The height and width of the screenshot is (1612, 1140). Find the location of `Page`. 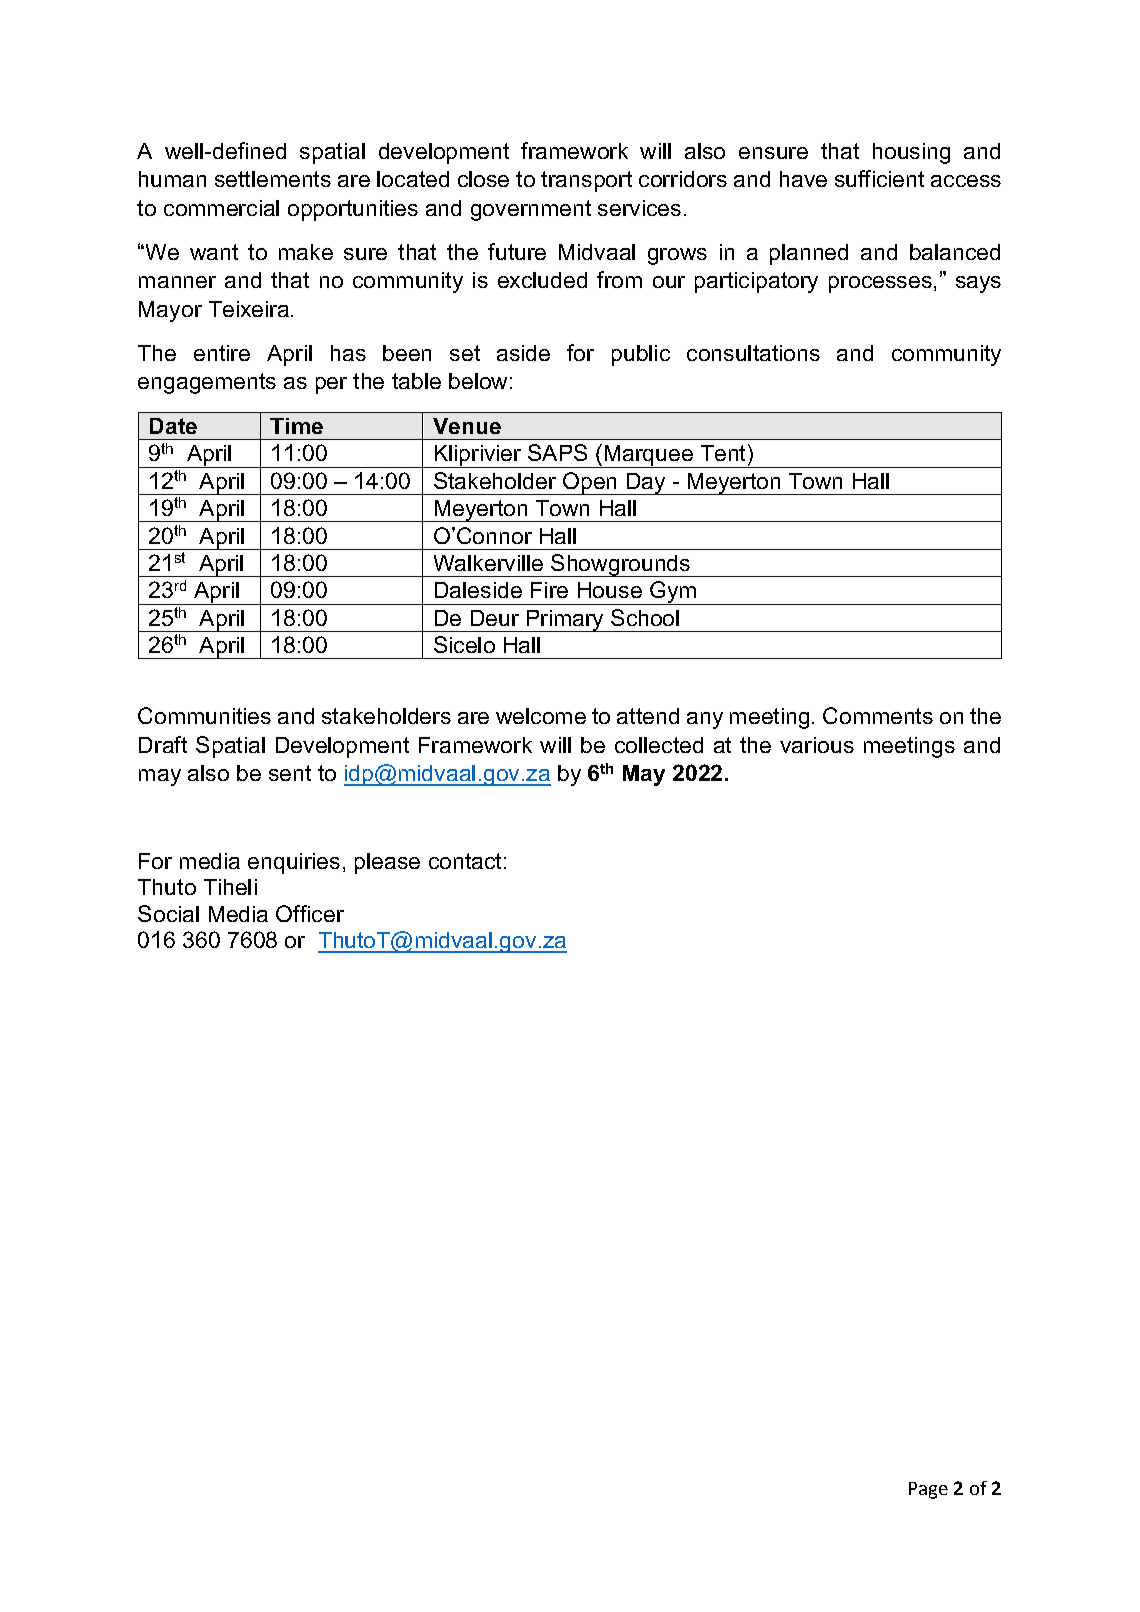

Page is located at coordinates (928, 1490).
